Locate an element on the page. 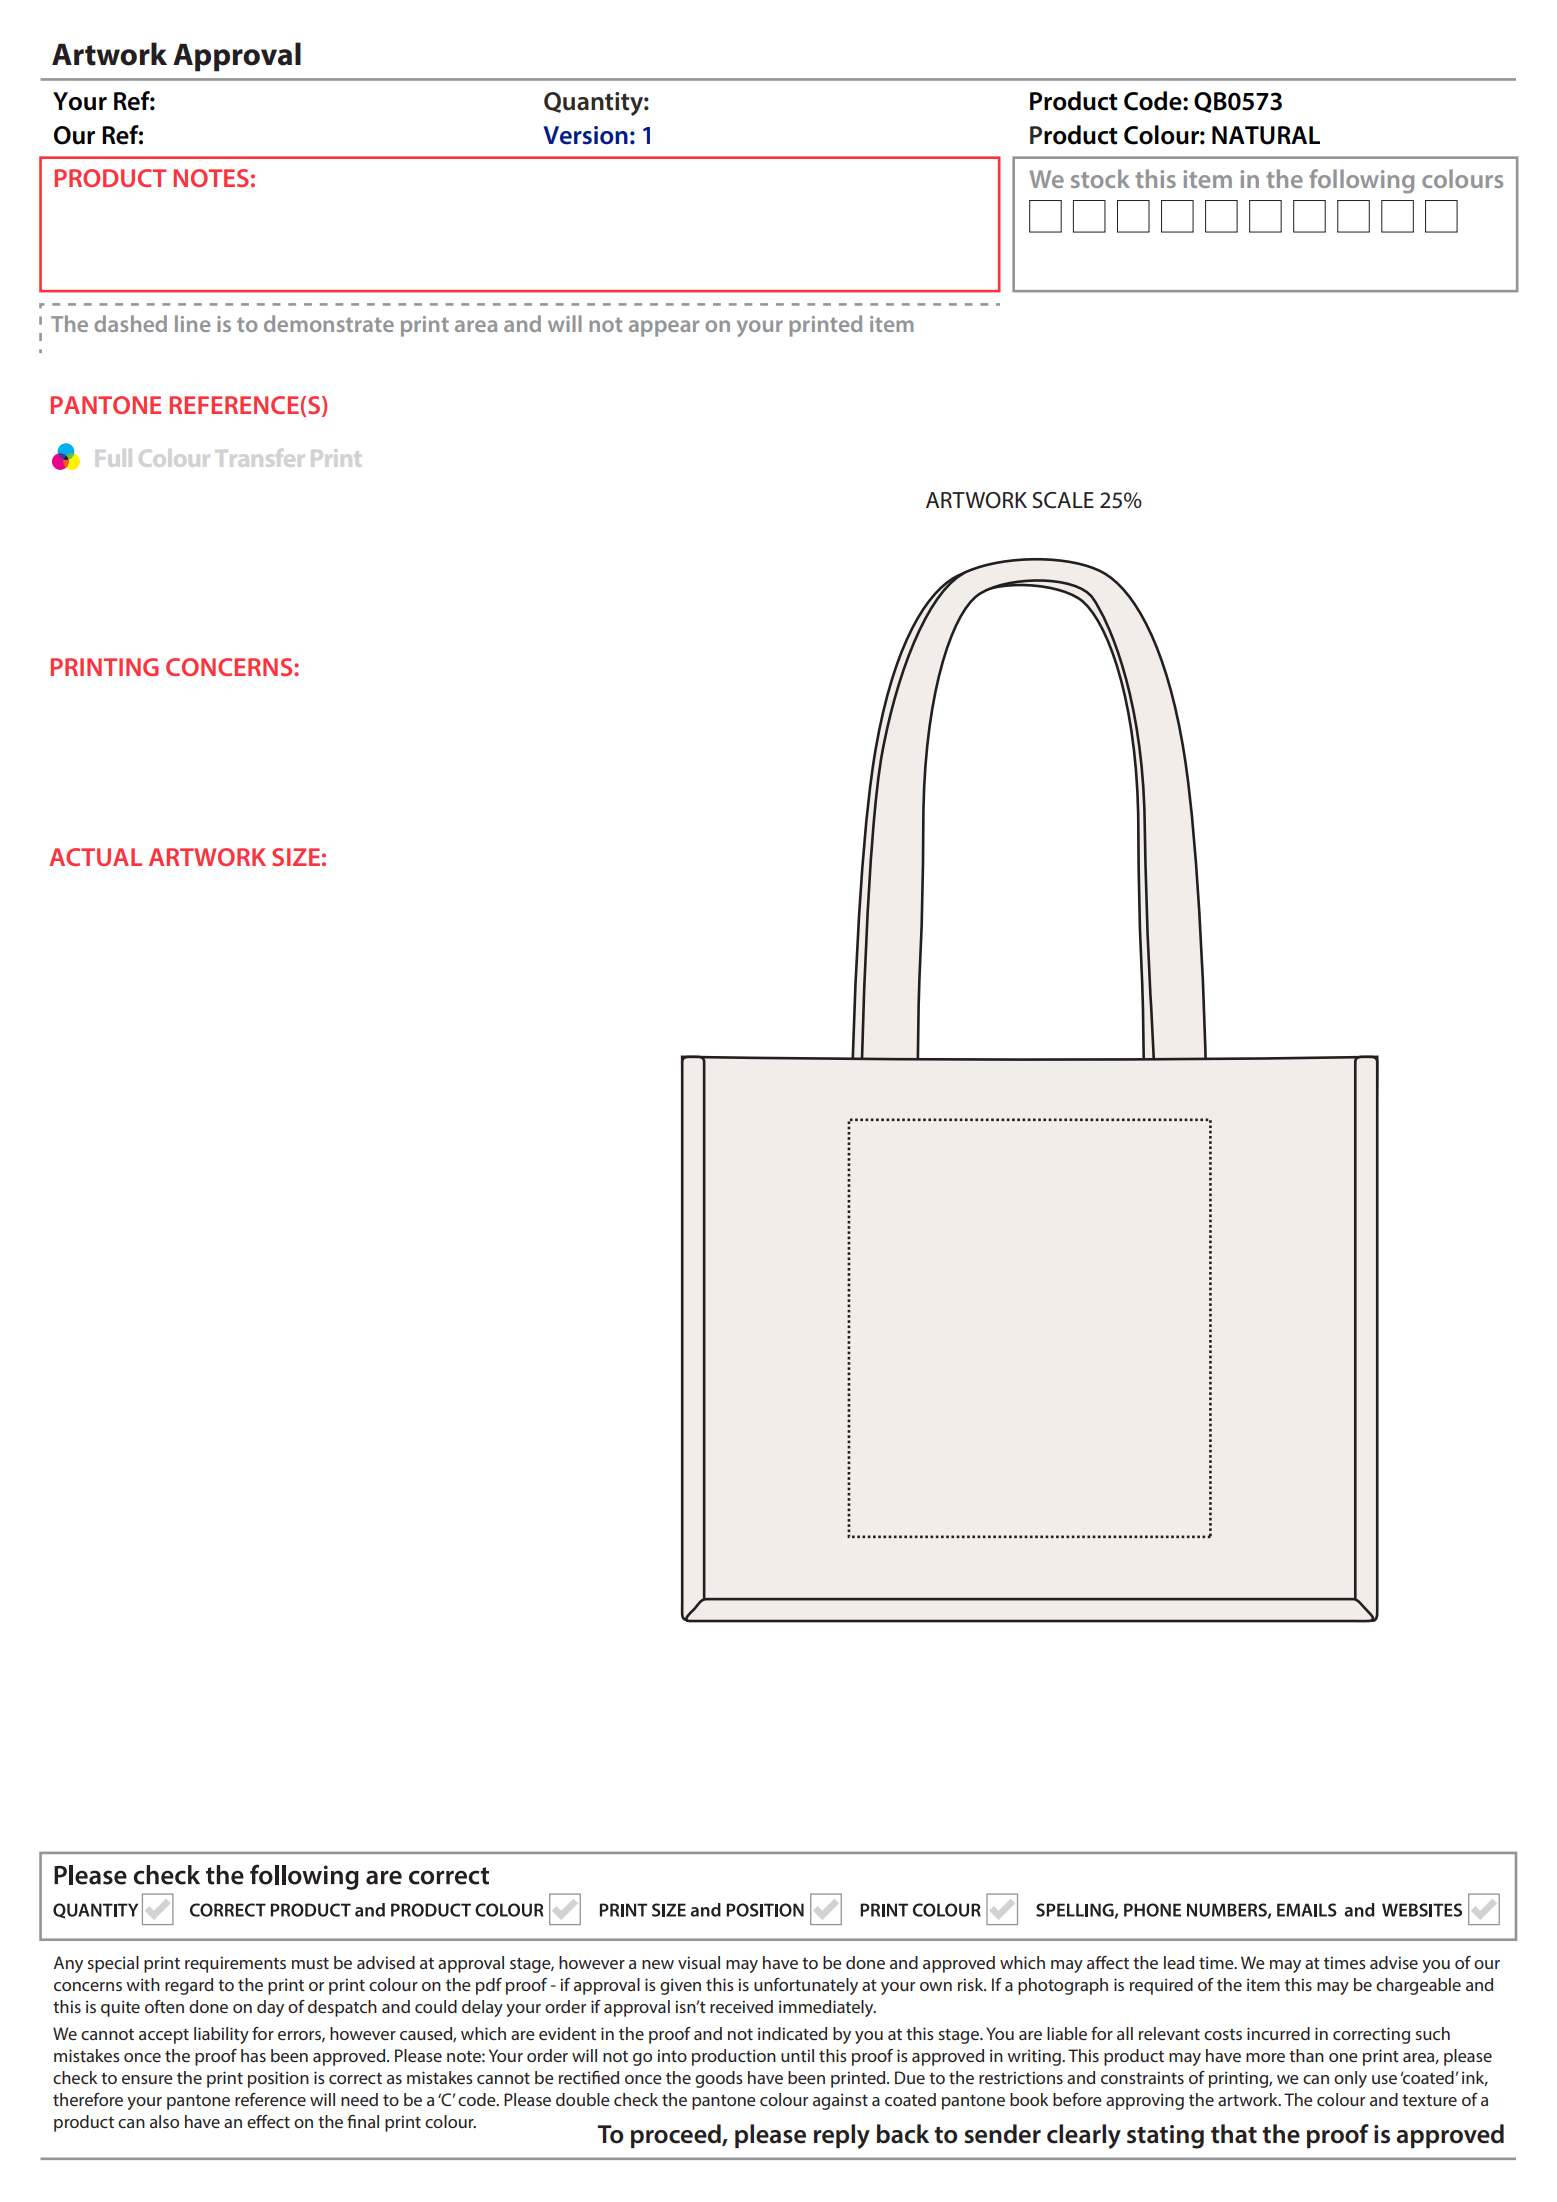 The height and width of the page is (2202, 1557). following is located at coordinates (1361, 181).
